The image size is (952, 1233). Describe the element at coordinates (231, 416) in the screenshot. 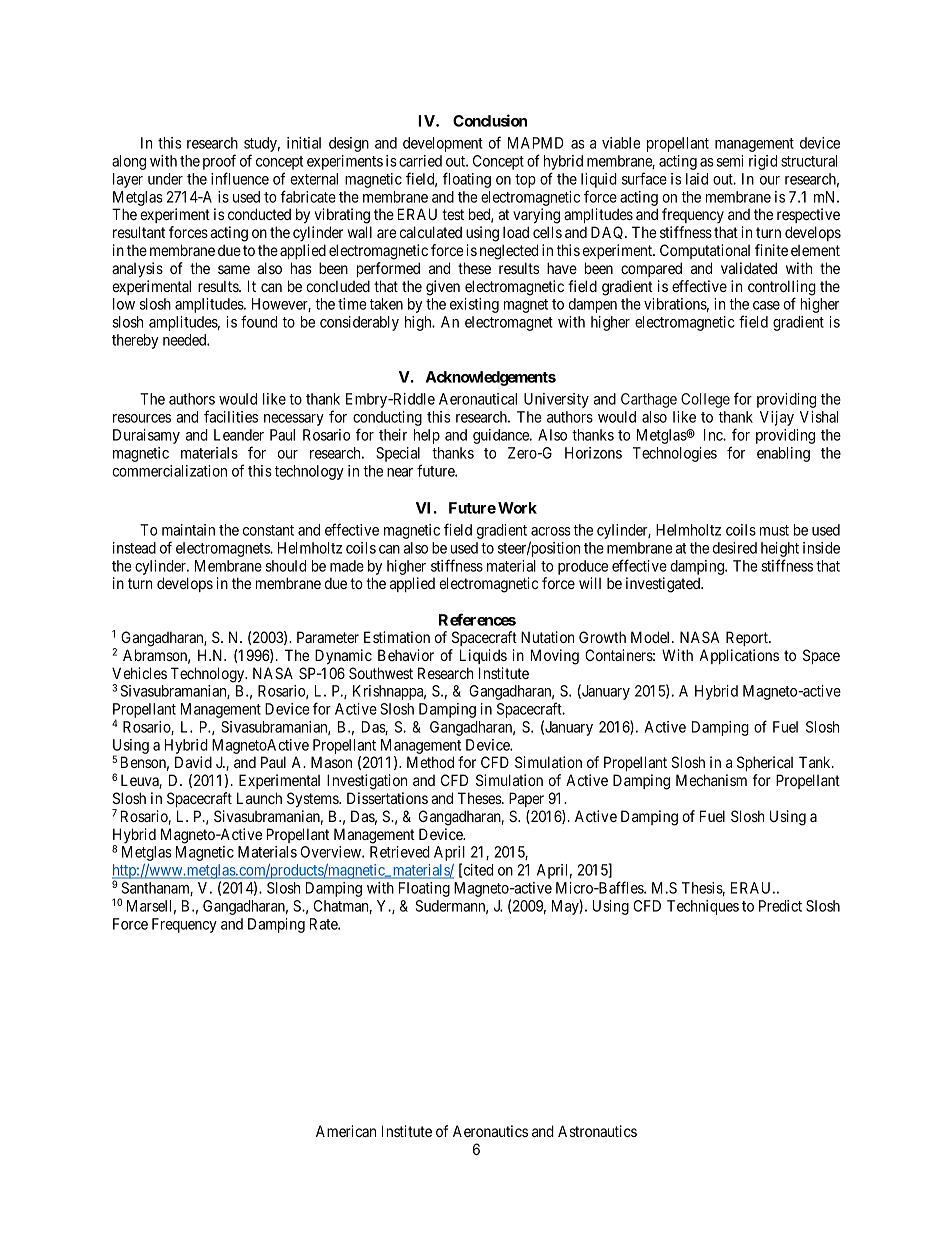

I see `facilities` at that location.
